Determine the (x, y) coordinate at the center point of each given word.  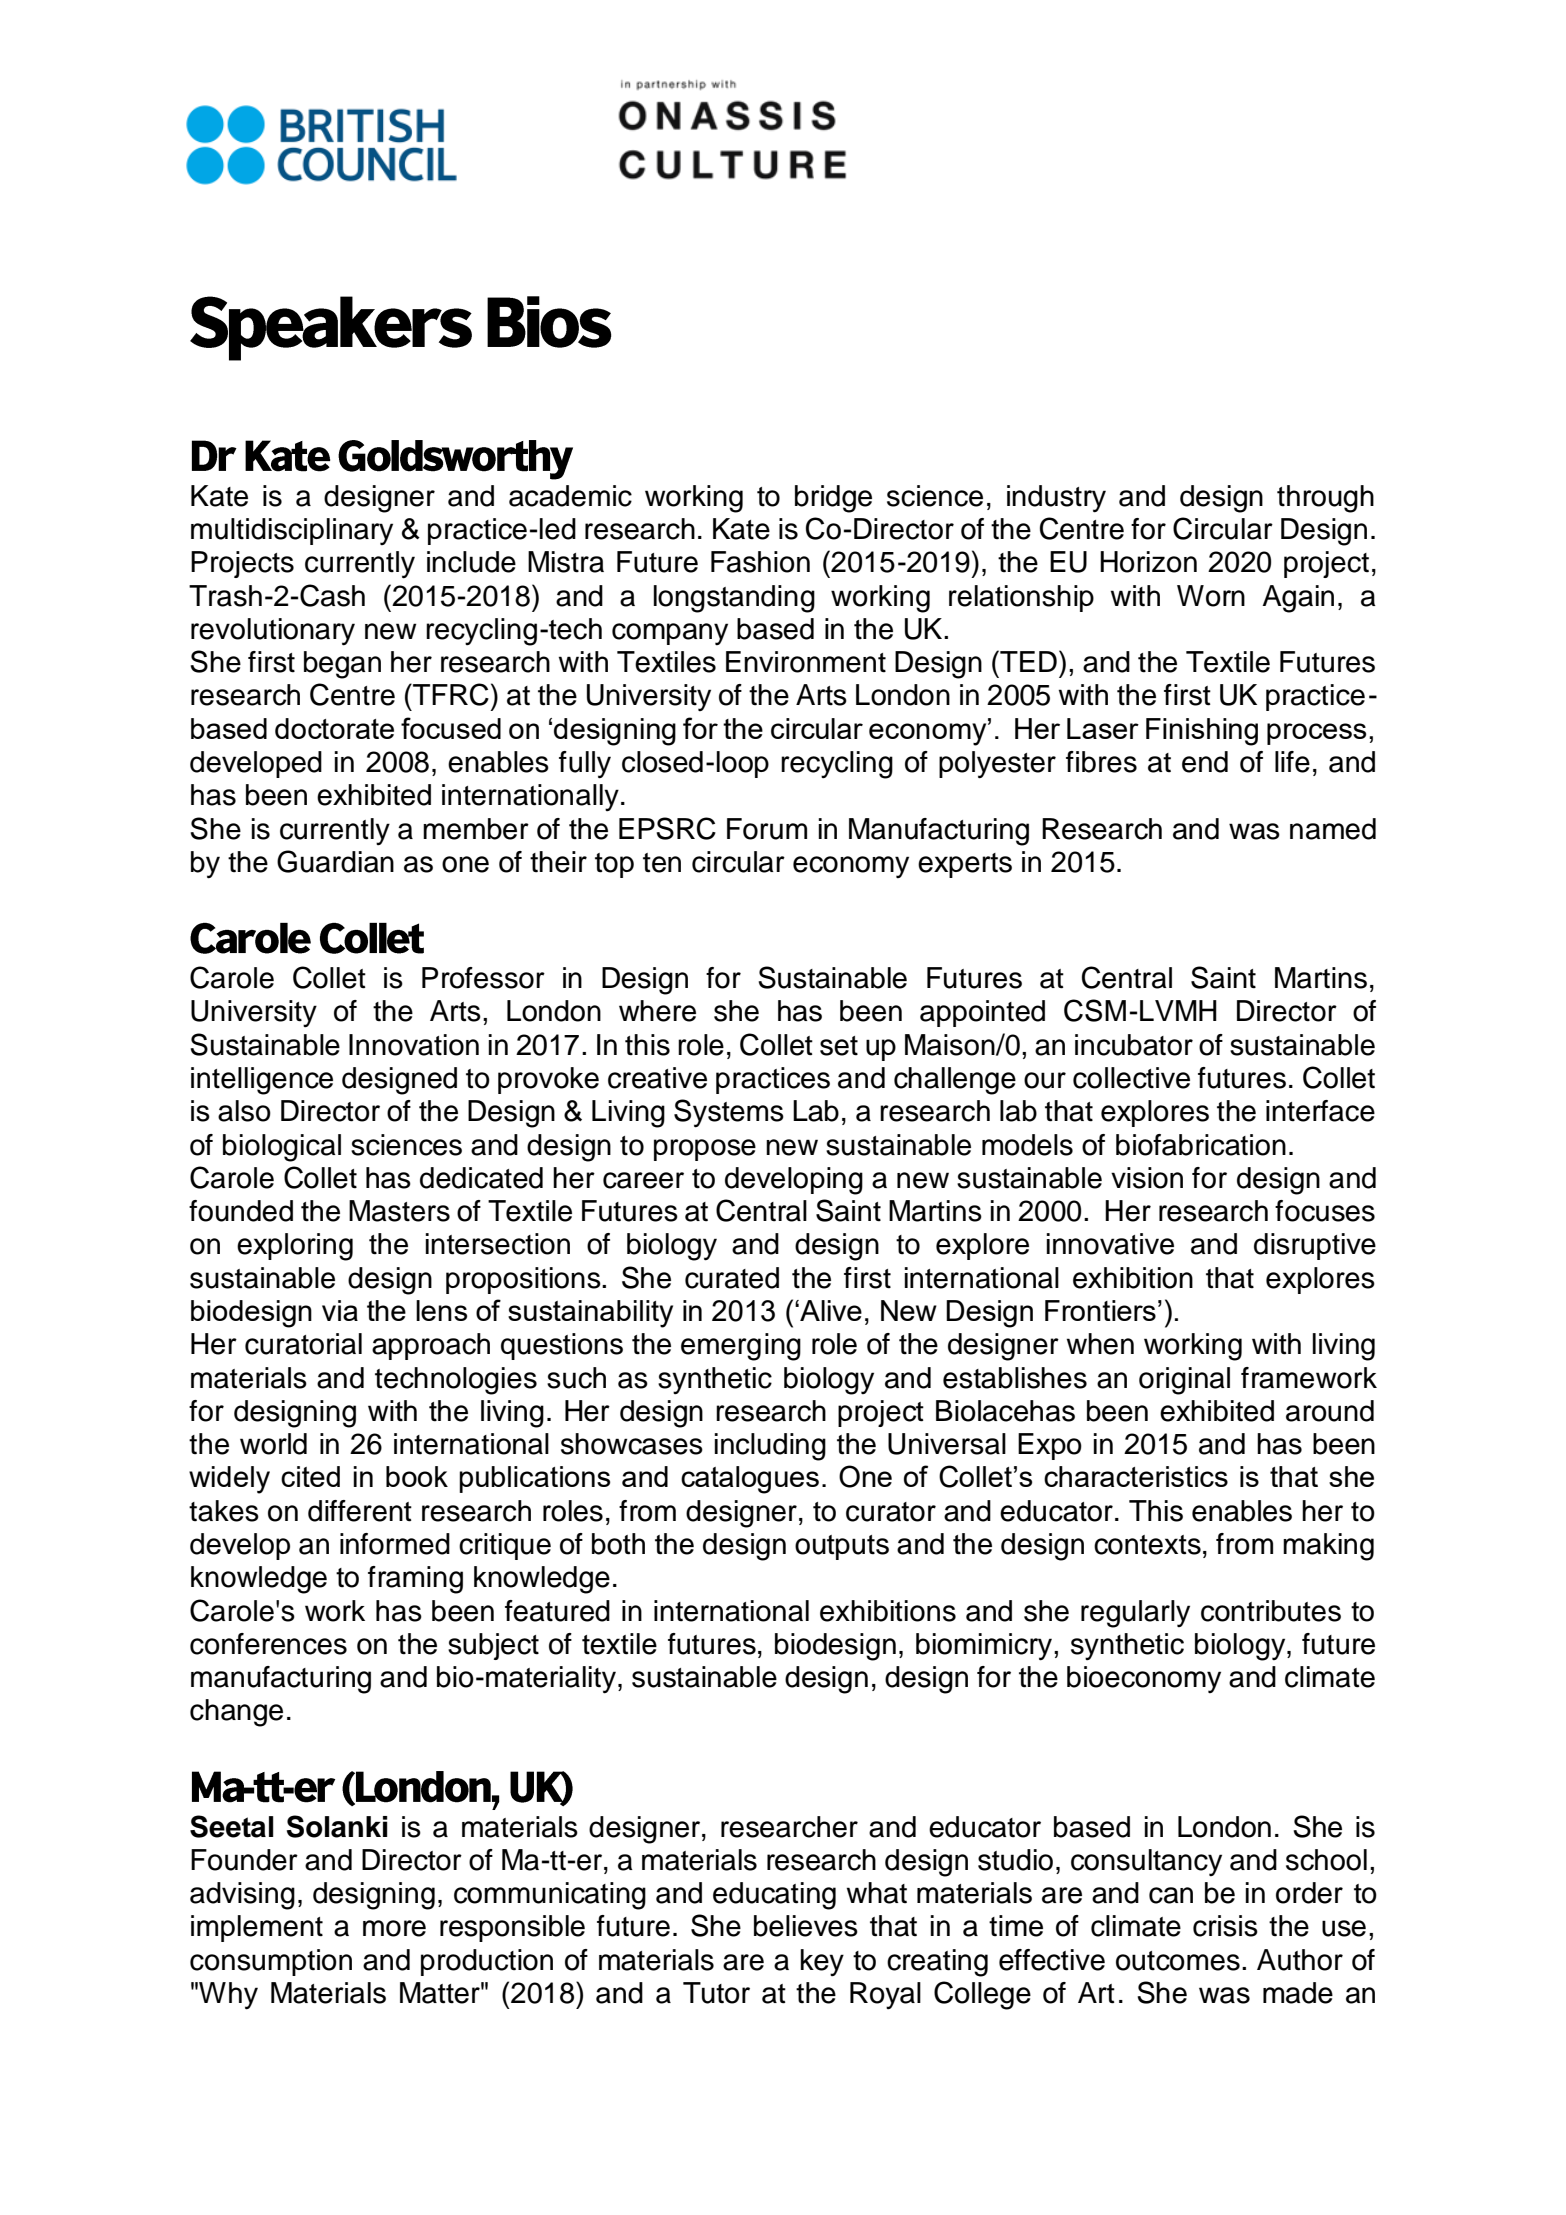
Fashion (760, 562)
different (360, 1511)
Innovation (414, 1045)
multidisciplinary (292, 531)
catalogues (750, 1480)
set (839, 1046)
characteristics (1136, 1476)
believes (806, 1926)
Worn (1211, 596)
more (394, 1928)
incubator (1134, 1045)
